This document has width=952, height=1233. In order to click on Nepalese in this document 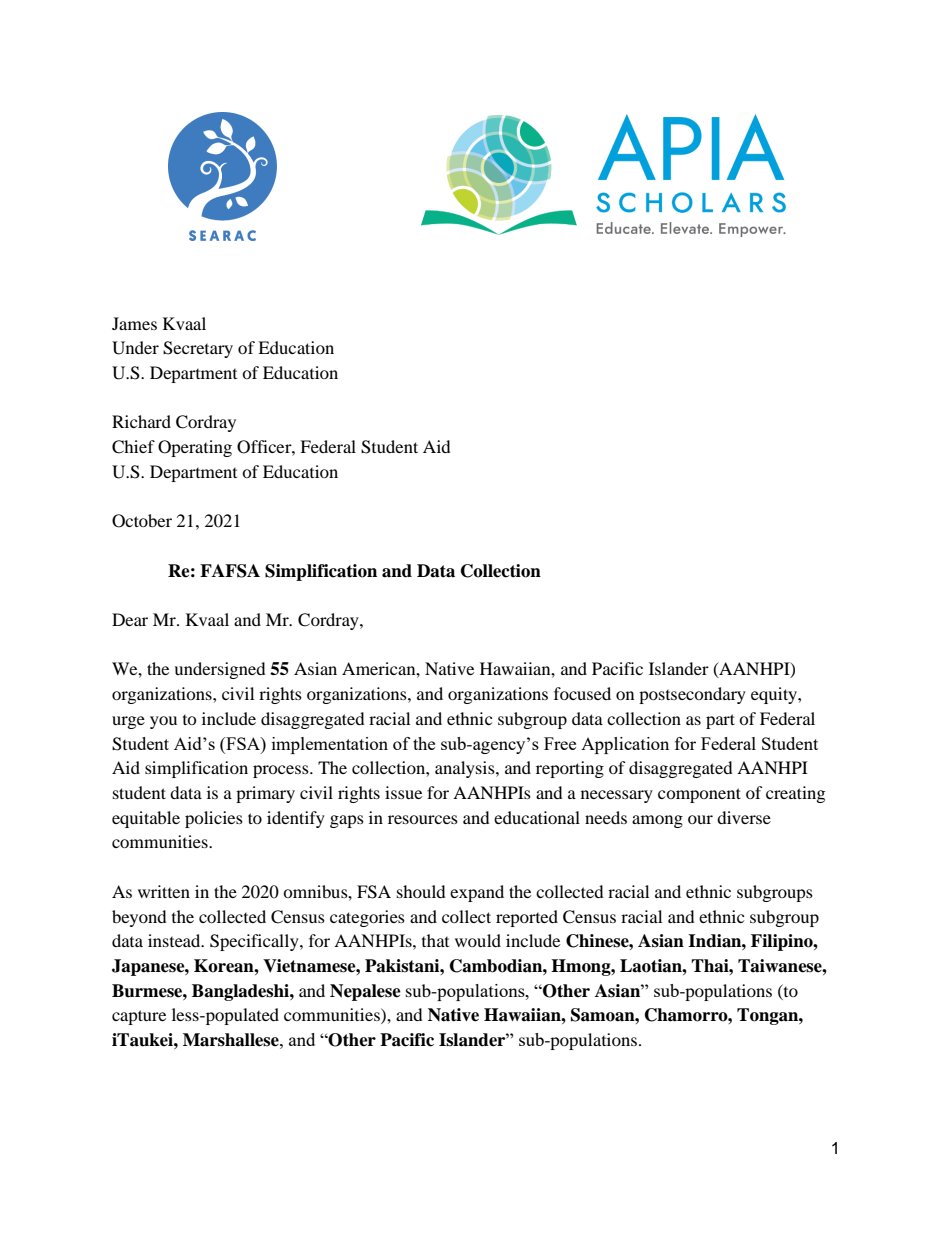, I will do `click(365, 992)`.
